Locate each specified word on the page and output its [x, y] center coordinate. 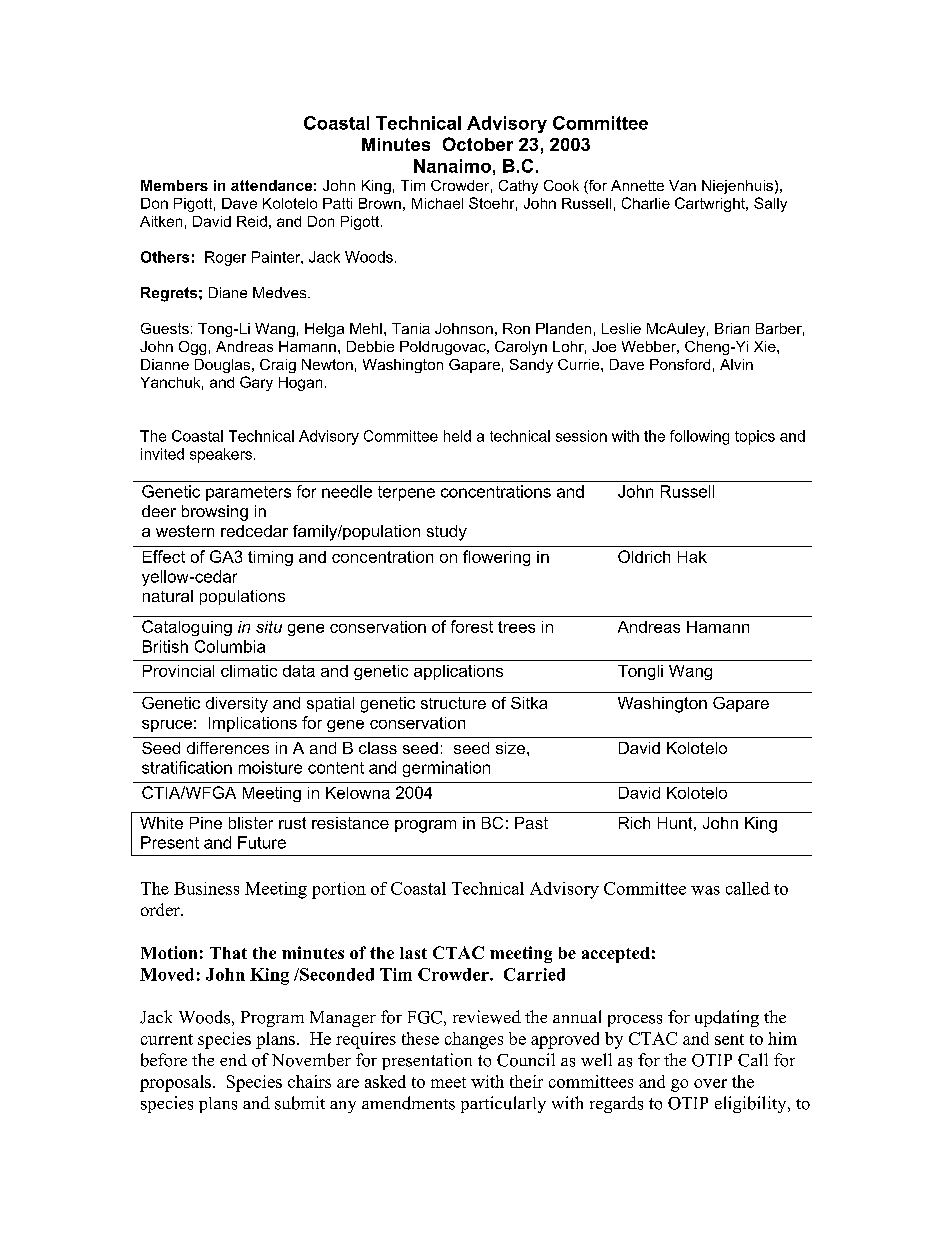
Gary [256, 383]
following [699, 437]
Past [531, 823]
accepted [616, 955]
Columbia [230, 646]
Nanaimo [452, 166]
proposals [175, 1083]
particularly [503, 1104]
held [457, 436]
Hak [692, 557]
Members [174, 185]
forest [472, 626]
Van [682, 185]
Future [262, 842]
